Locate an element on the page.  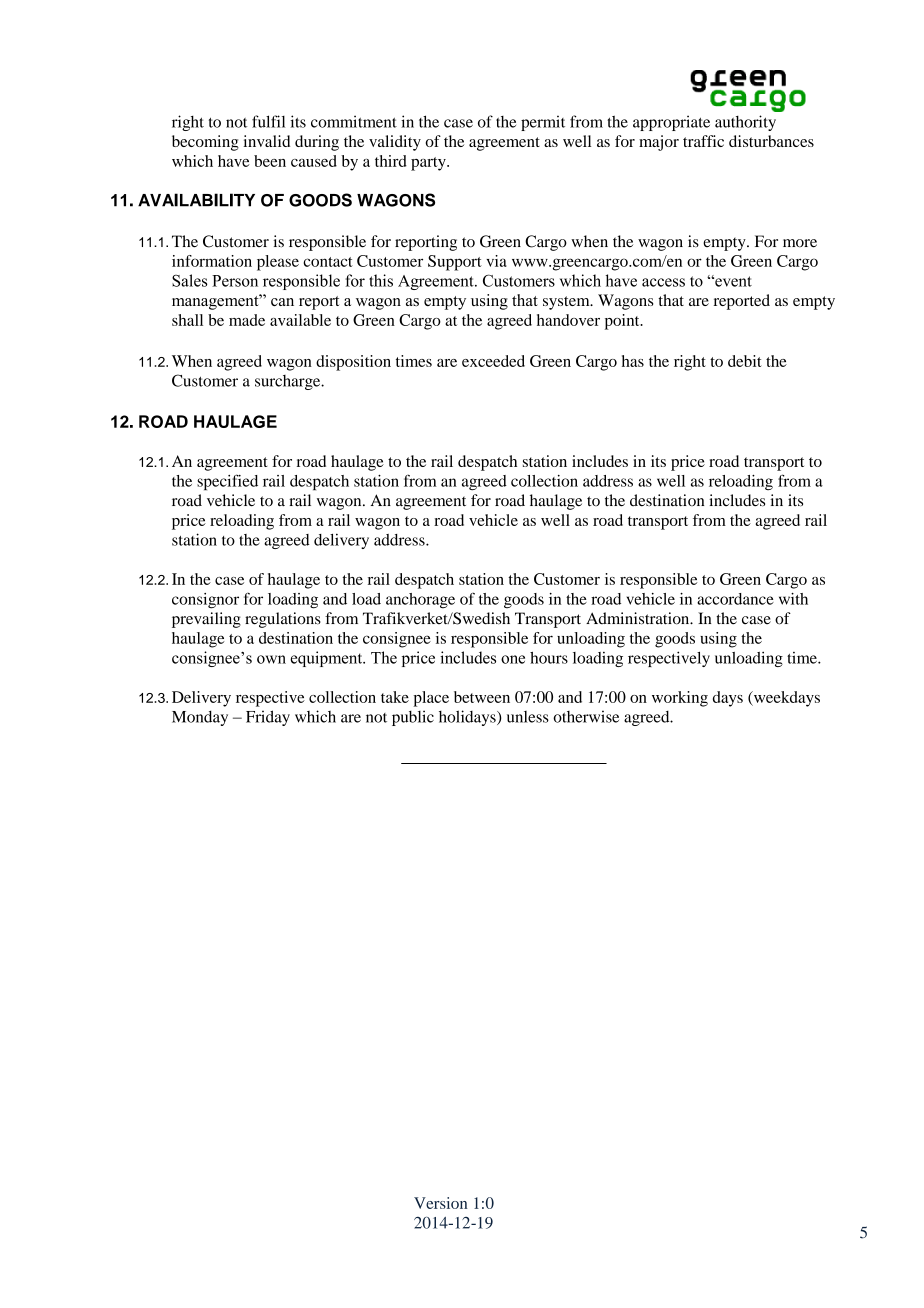
surcharge is located at coordinates (289, 382).
